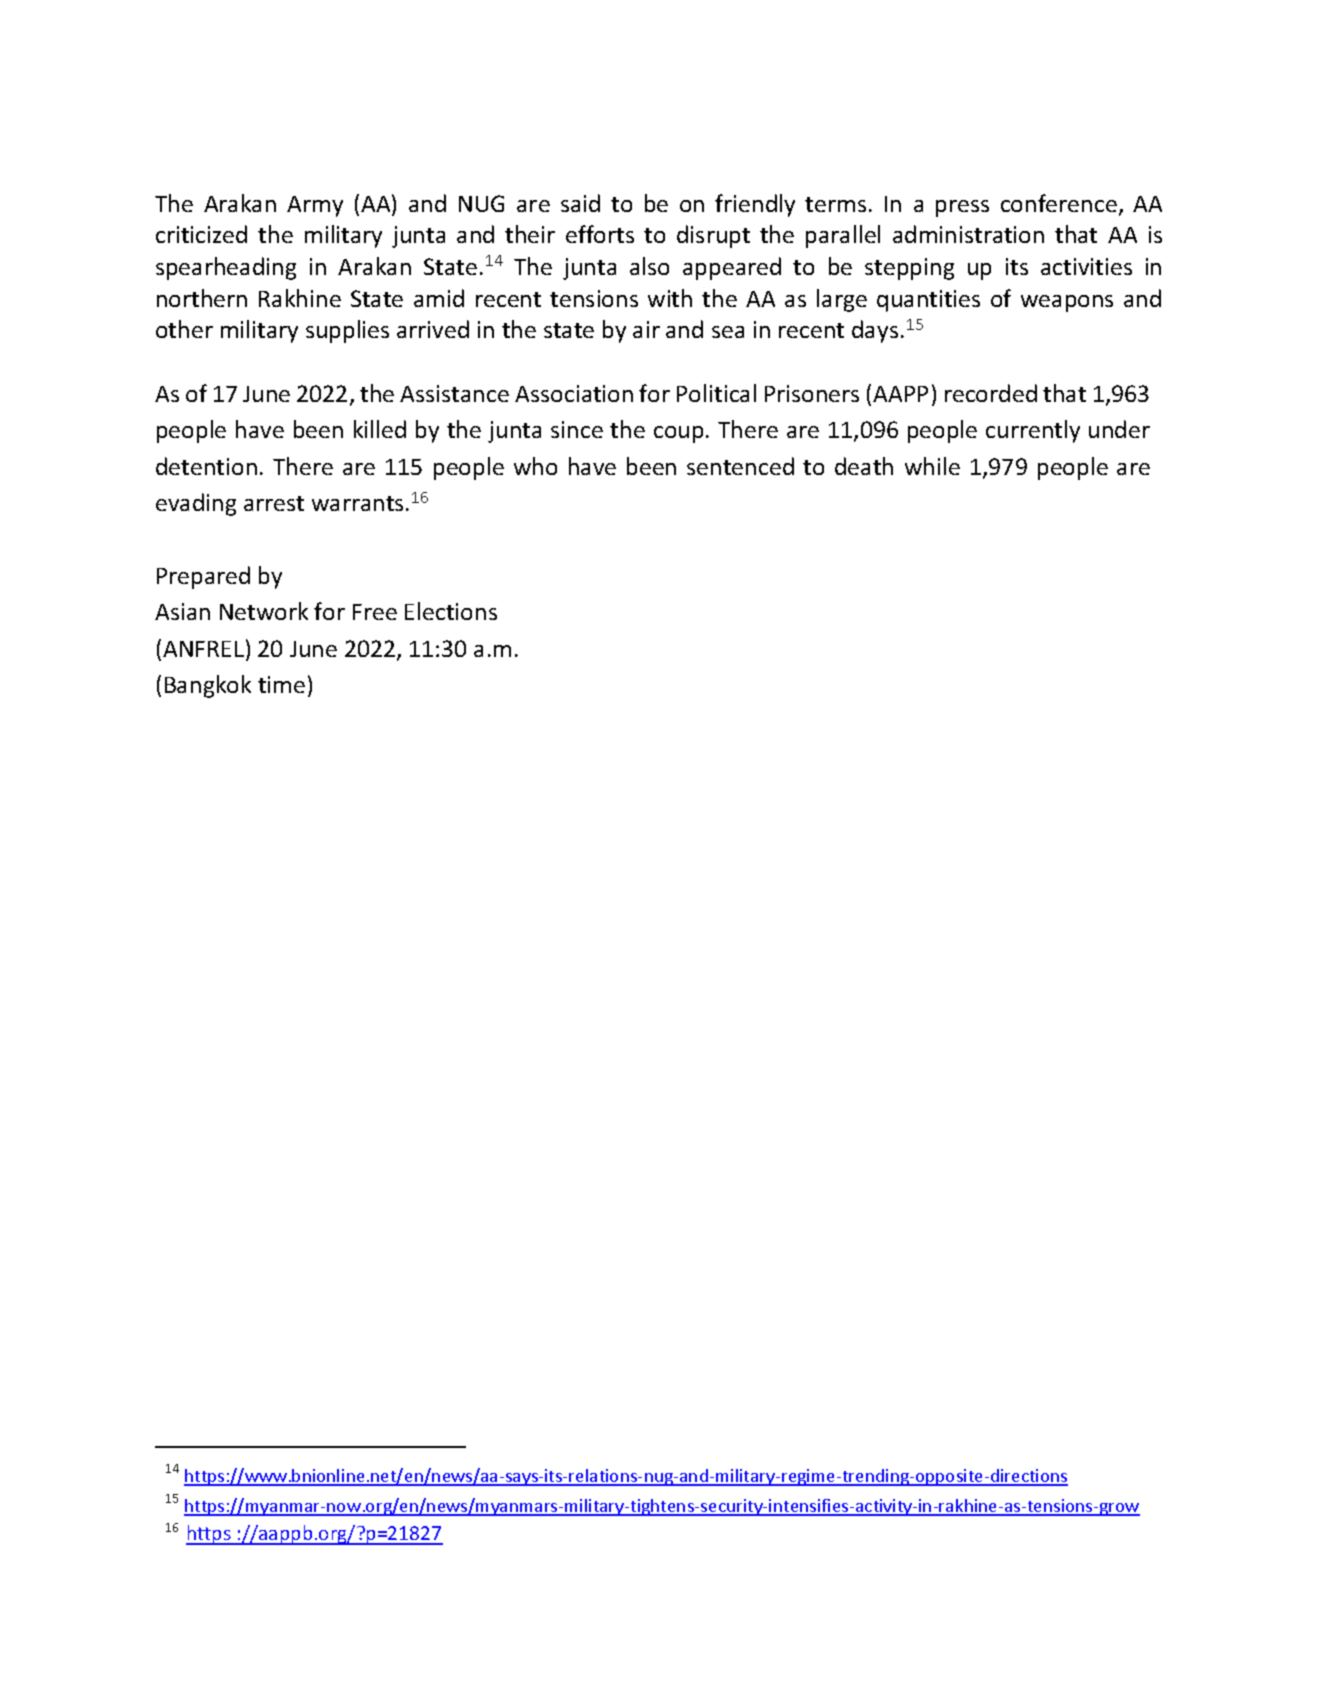 The height and width of the screenshot is (1707, 1319). What do you see at coordinates (451, 611) in the screenshot?
I see `Elections` at bounding box center [451, 611].
